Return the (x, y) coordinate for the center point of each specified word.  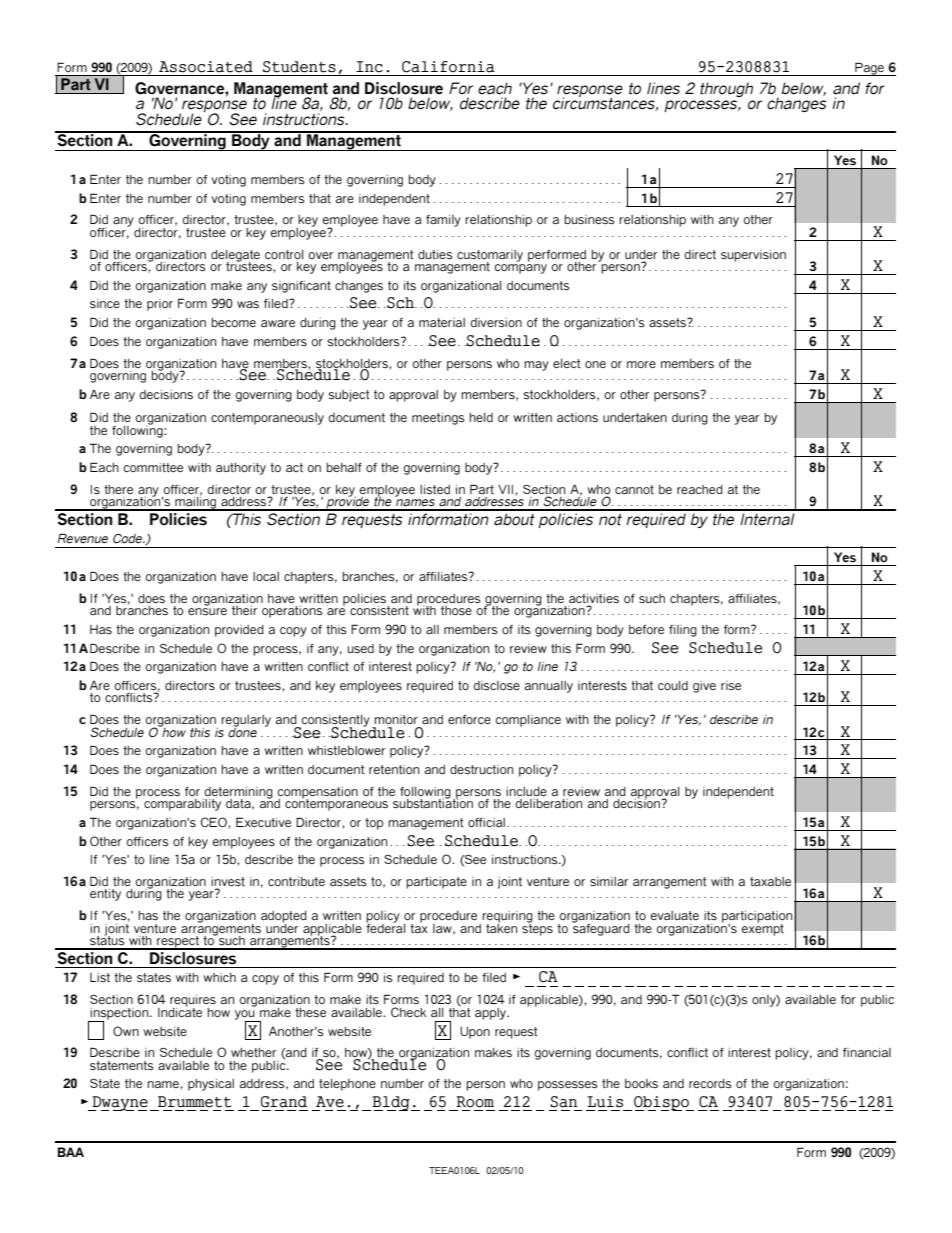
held (481, 417)
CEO (215, 823)
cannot (634, 489)
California (448, 67)
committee (153, 467)
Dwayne (119, 1103)
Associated (206, 67)
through (726, 89)
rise (731, 685)
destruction (481, 769)
